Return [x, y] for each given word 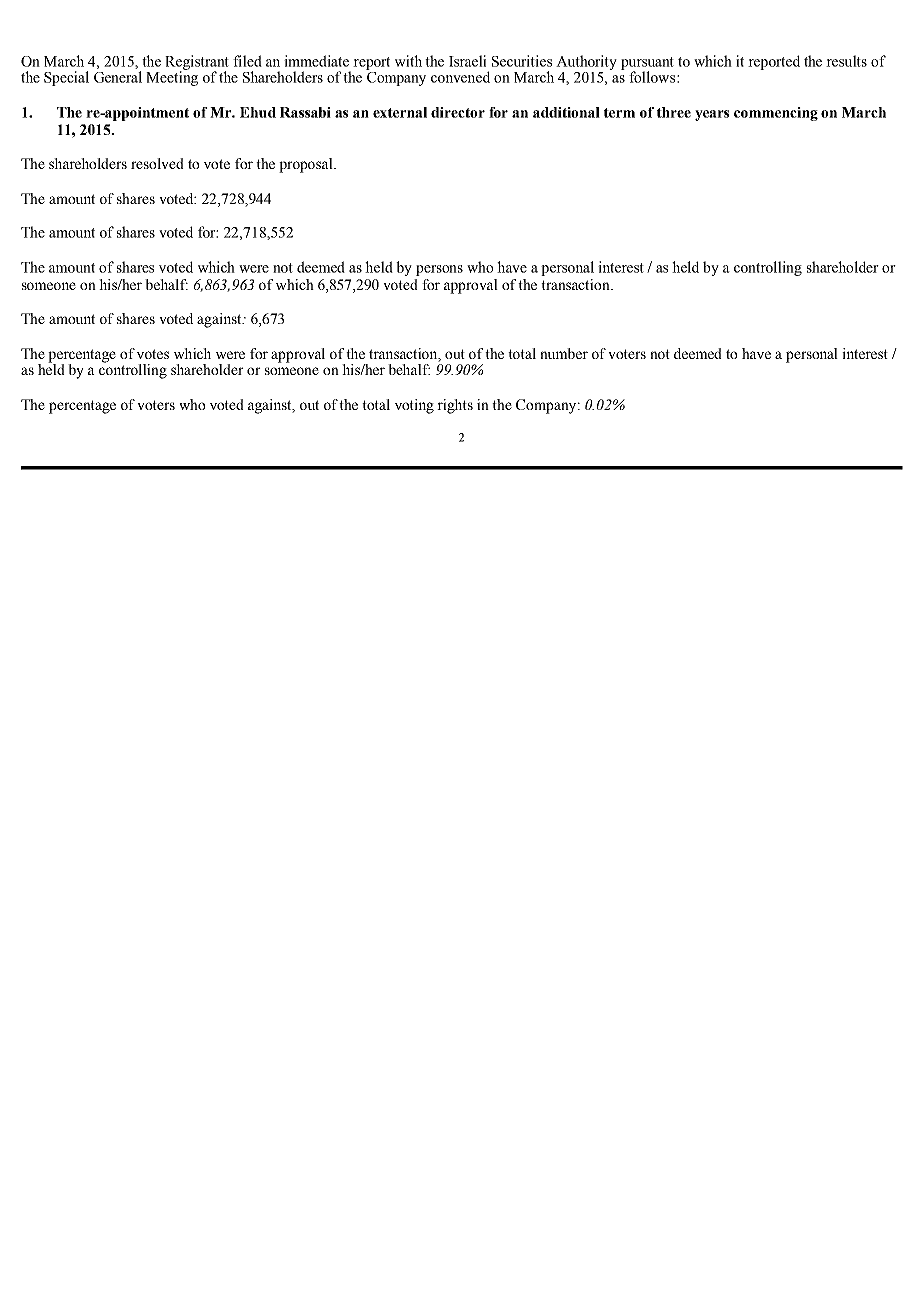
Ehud [258, 112]
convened [460, 77]
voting [414, 406]
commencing [776, 114]
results [846, 61]
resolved [157, 163]
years [712, 115]
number [564, 353]
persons [439, 270]
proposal [307, 165]
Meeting [172, 77]
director [458, 112]
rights [455, 406]
